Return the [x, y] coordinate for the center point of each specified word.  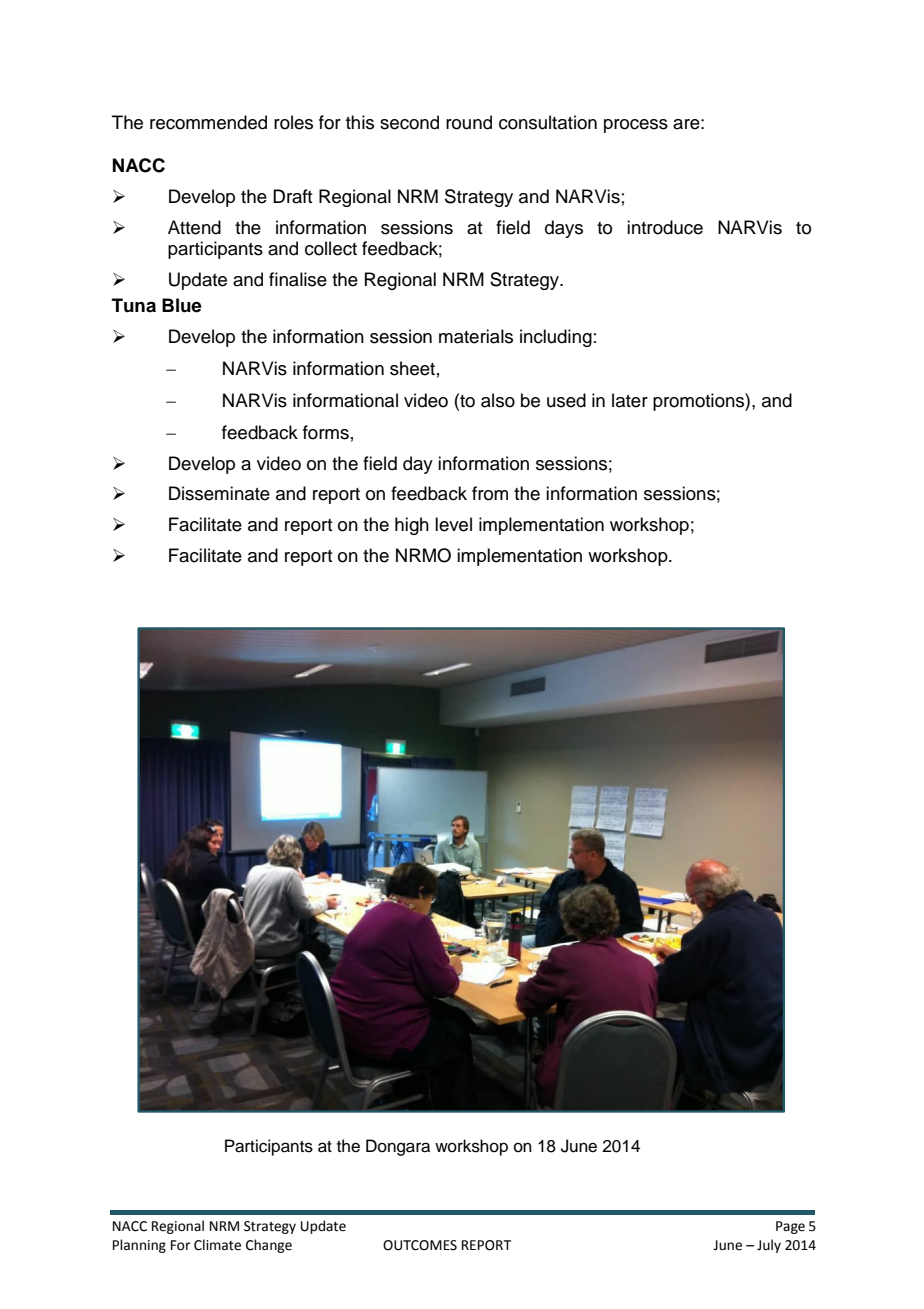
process [636, 126]
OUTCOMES [420, 1245]
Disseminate [219, 493]
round [469, 122]
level [453, 524]
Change [269, 1246]
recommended [208, 122]
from [490, 493]
